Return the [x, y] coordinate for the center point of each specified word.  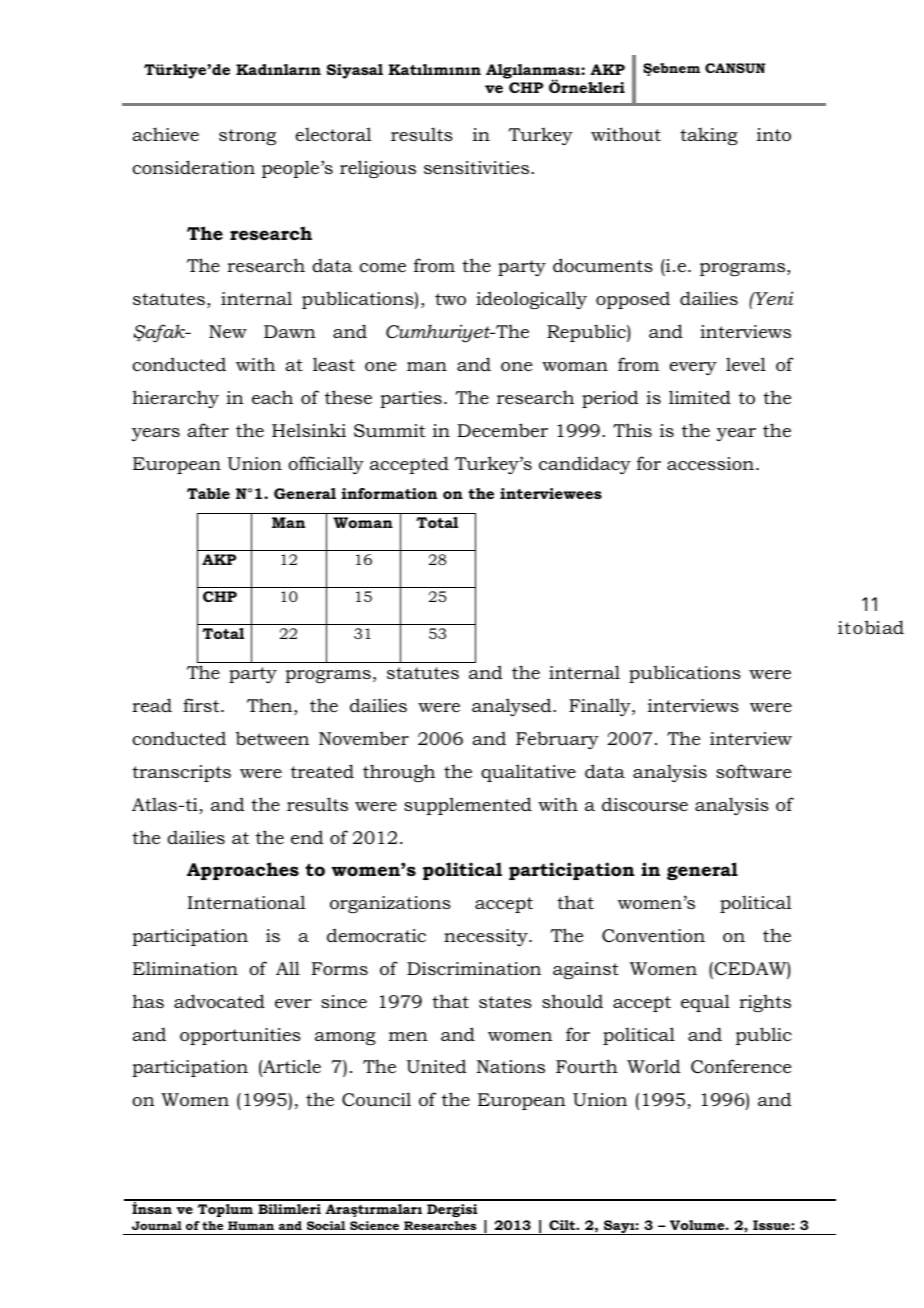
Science [374, 1225]
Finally [601, 707]
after [208, 430]
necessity [487, 937]
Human [251, 1225]
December [502, 430]
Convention [653, 936]
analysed [513, 707]
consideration [193, 167]
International [246, 902]
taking [709, 136]
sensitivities [478, 167]
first [202, 705]
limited [700, 397]
